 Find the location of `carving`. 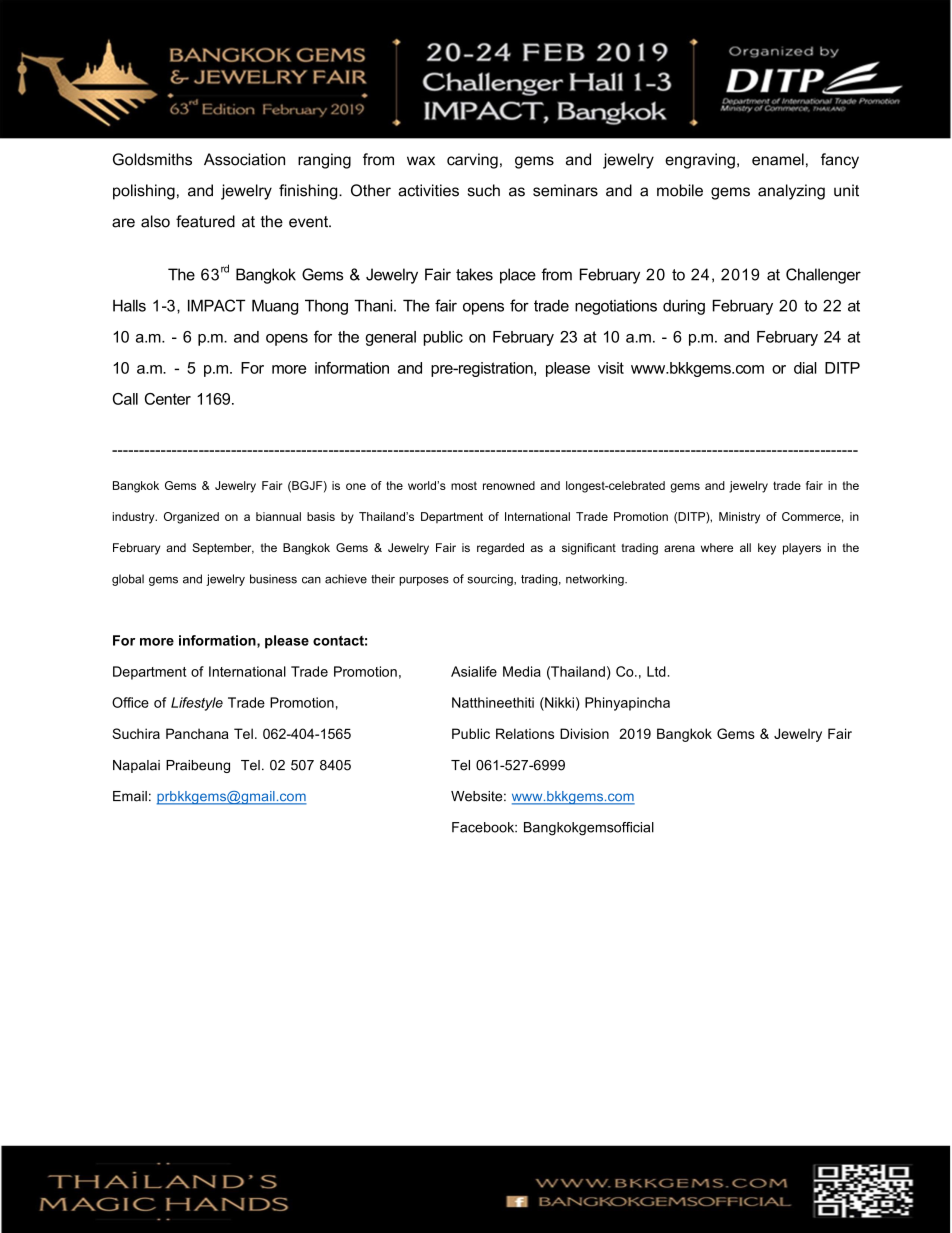

carving is located at coordinates (472, 161).
